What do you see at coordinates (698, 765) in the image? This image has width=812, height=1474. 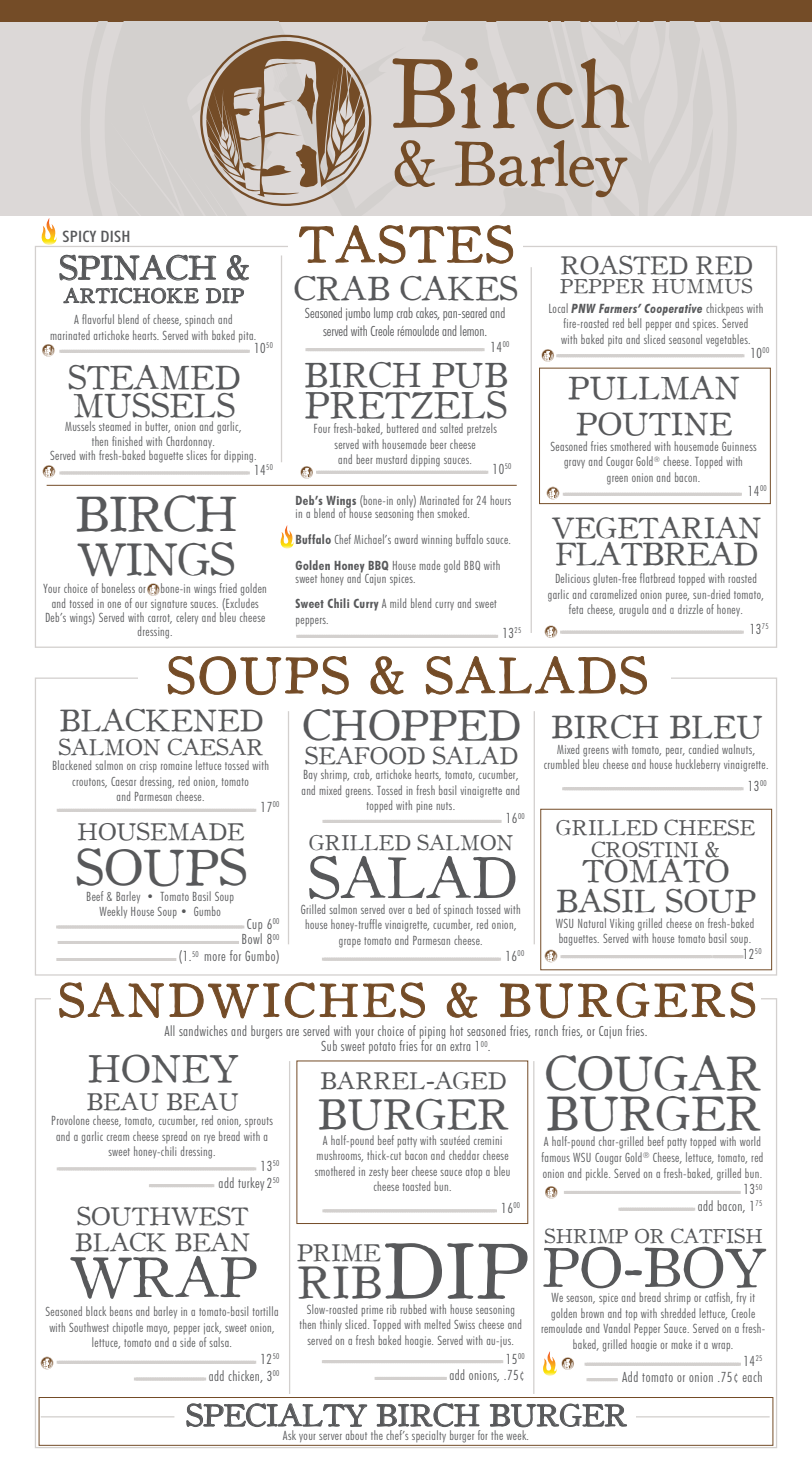 I see `huckleberry` at bounding box center [698, 765].
